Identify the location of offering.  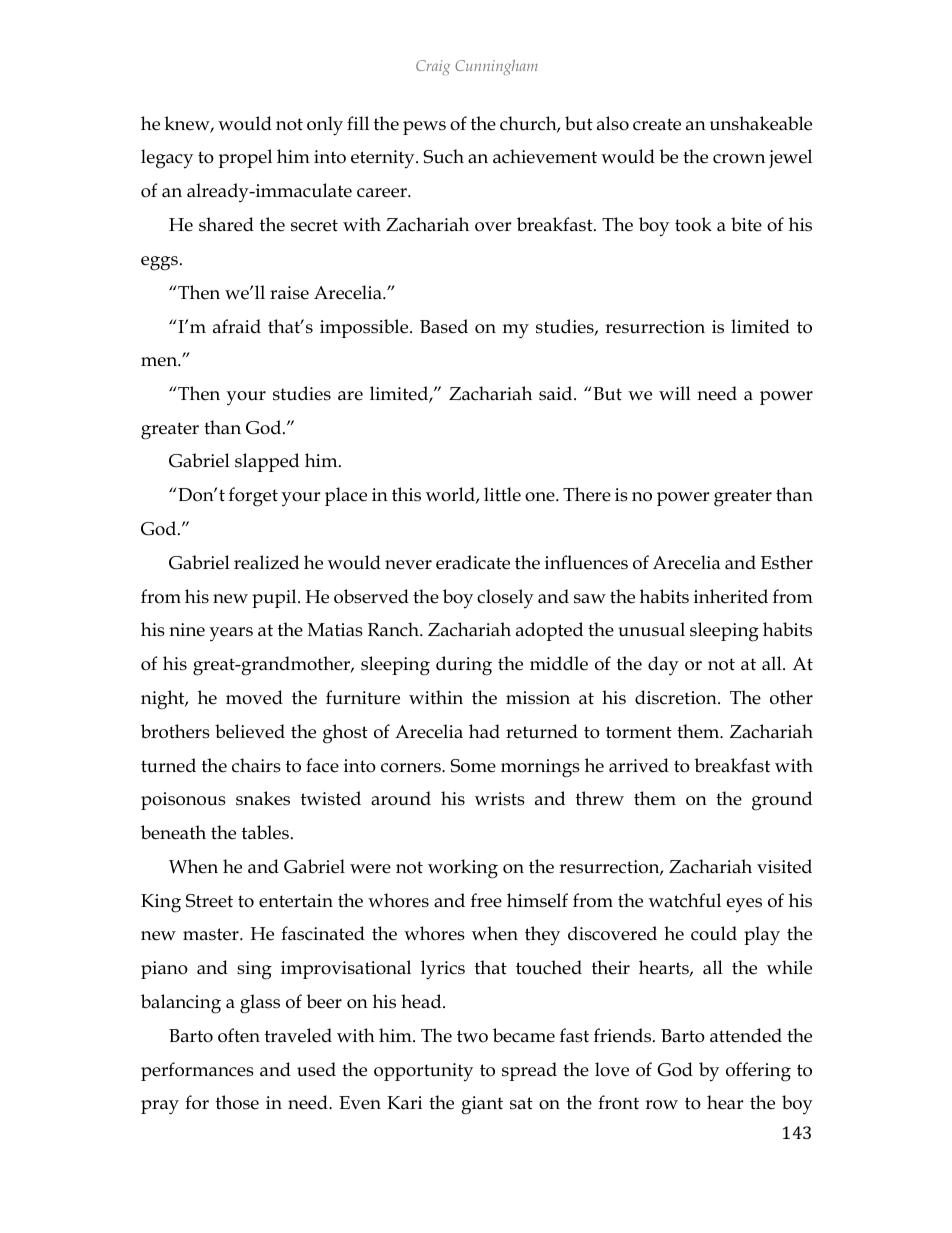
(758, 1072).
